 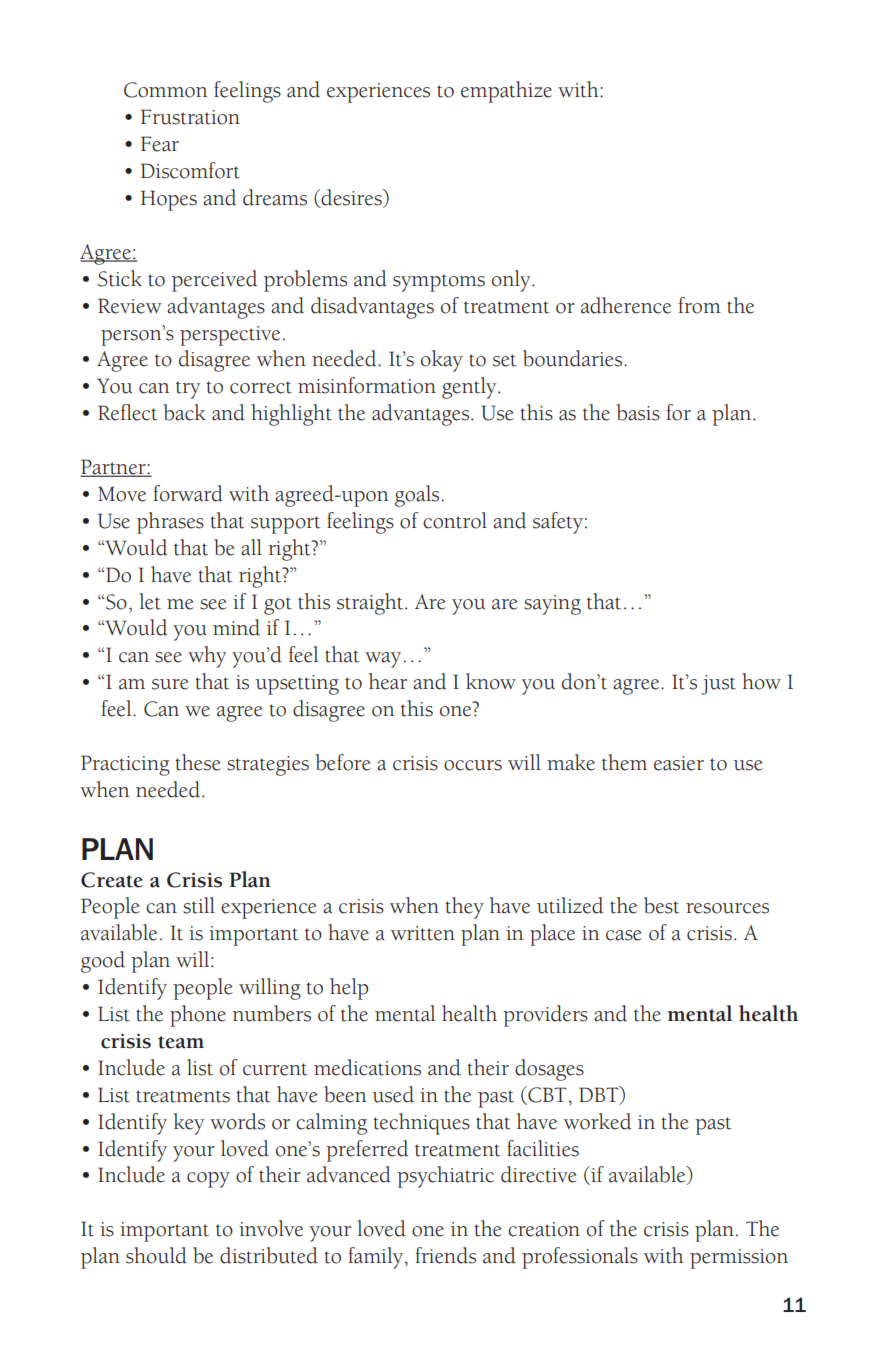 What do you see at coordinates (739, 1259) in the screenshot?
I see `permission` at bounding box center [739, 1259].
